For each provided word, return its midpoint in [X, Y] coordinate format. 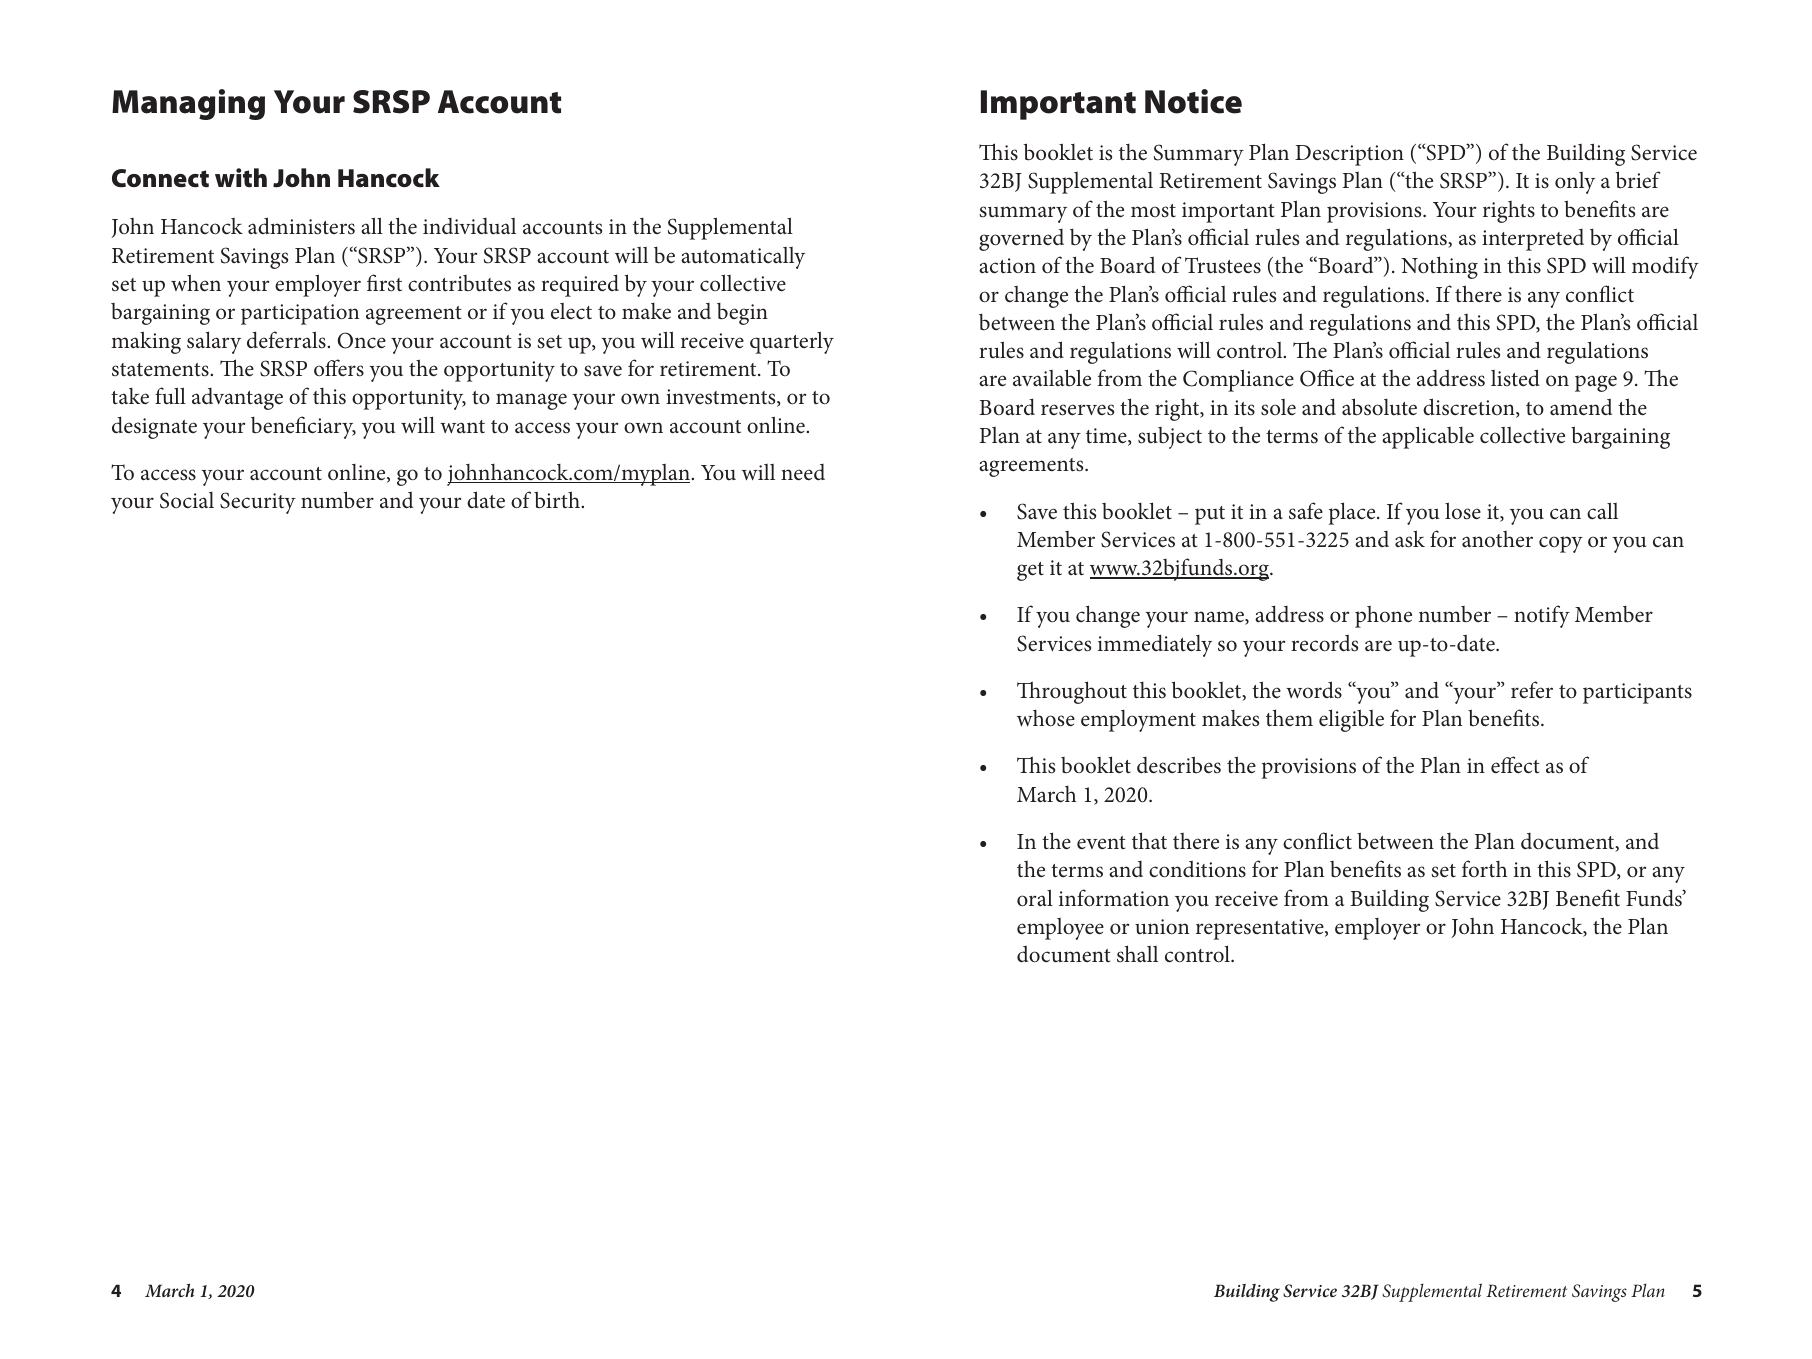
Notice [1193, 101]
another [1497, 539]
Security [258, 503]
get [1030, 571]
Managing [188, 104]
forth [1484, 869]
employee [1060, 929]
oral [1035, 898]
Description [1349, 155]
